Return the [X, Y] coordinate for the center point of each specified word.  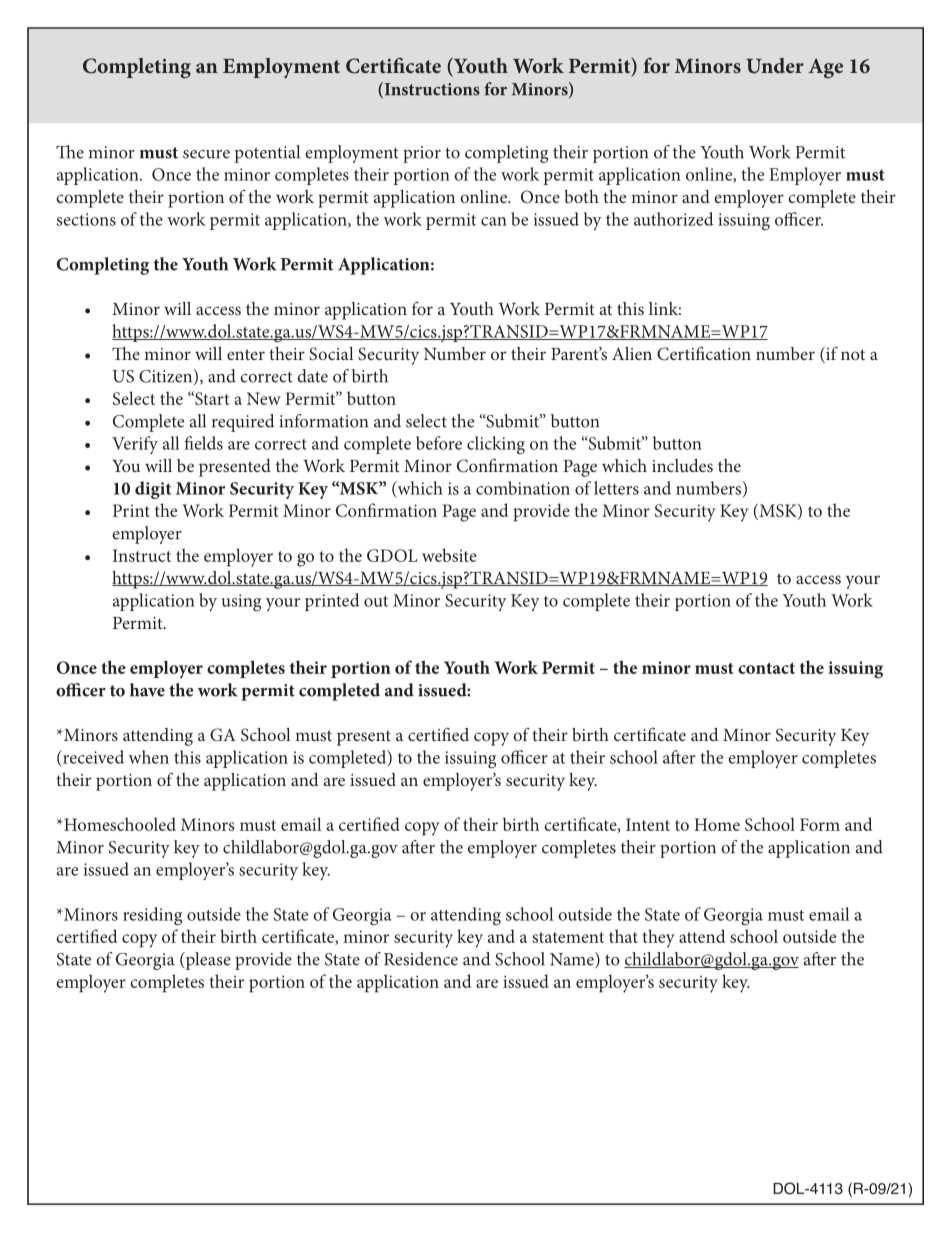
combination [523, 488]
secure [206, 154]
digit [153, 490]
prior [422, 154]
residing [152, 916]
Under [775, 66]
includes [682, 465]
